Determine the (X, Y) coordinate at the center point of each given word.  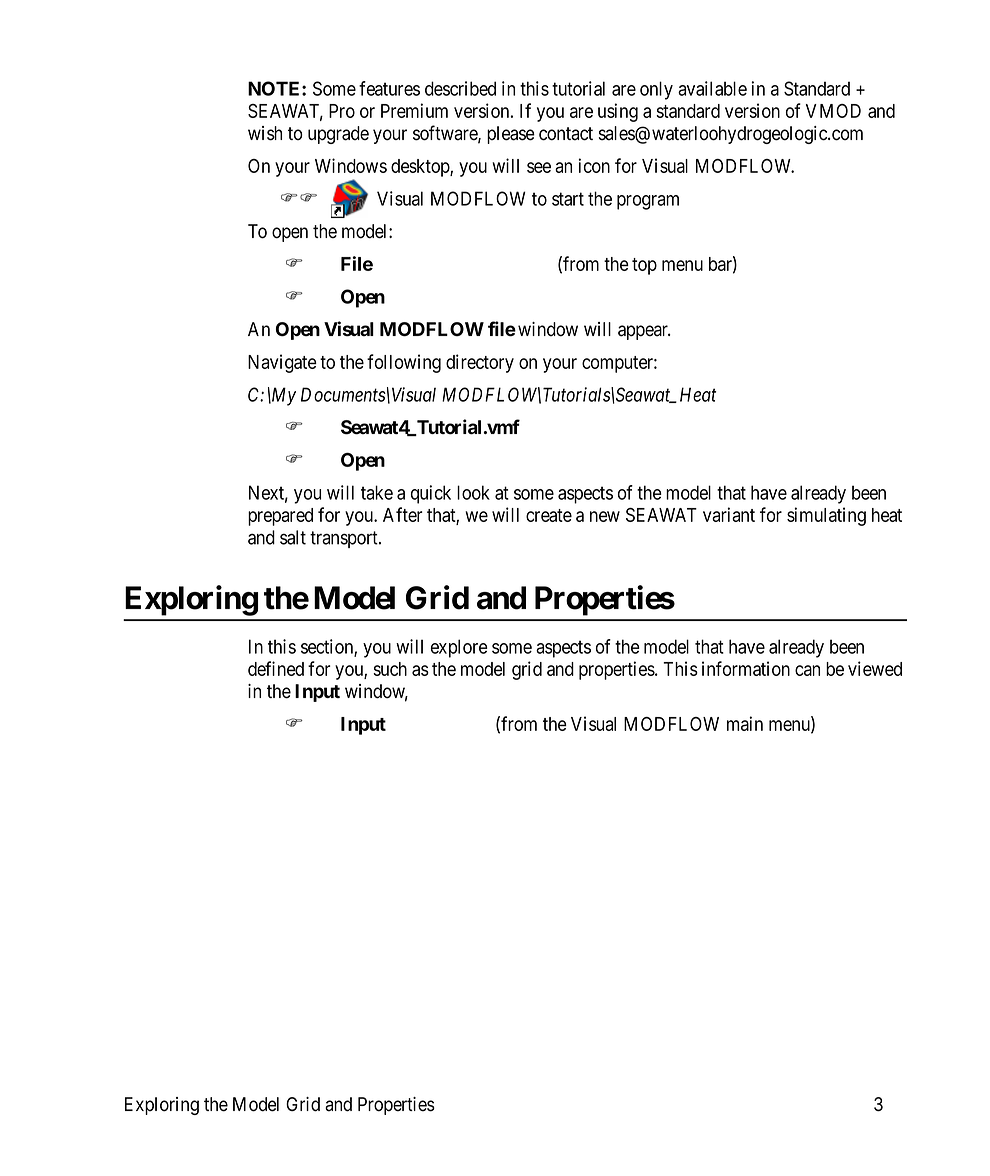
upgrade (338, 135)
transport (345, 539)
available (712, 88)
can (807, 670)
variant (729, 514)
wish (265, 133)
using (618, 112)
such (390, 669)
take (377, 492)
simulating (826, 516)
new (605, 516)
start (568, 199)
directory (480, 363)
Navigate (282, 363)
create (549, 515)
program (648, 202)
